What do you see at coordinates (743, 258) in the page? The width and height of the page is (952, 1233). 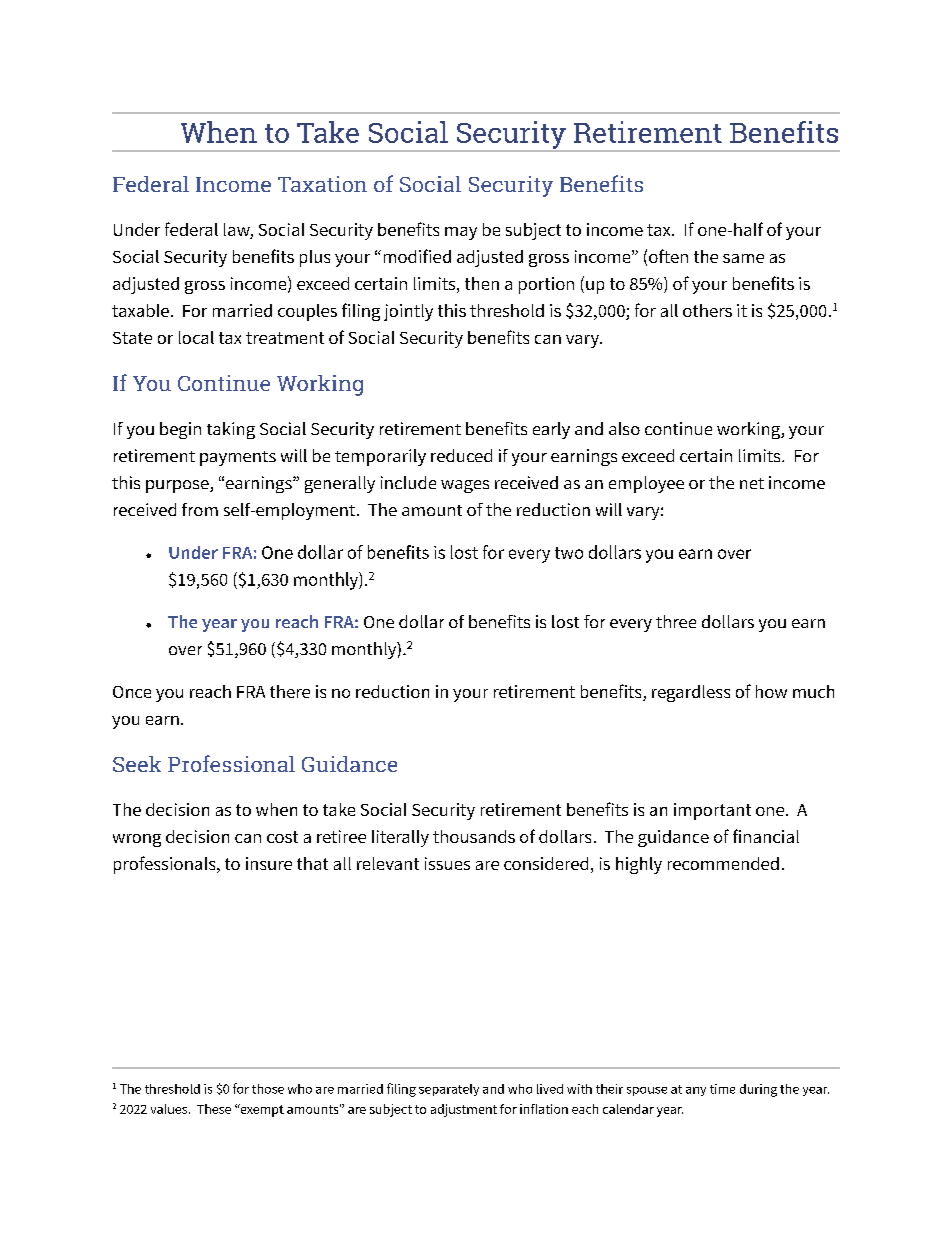 I see `same` at bounding box center [743, 258].
